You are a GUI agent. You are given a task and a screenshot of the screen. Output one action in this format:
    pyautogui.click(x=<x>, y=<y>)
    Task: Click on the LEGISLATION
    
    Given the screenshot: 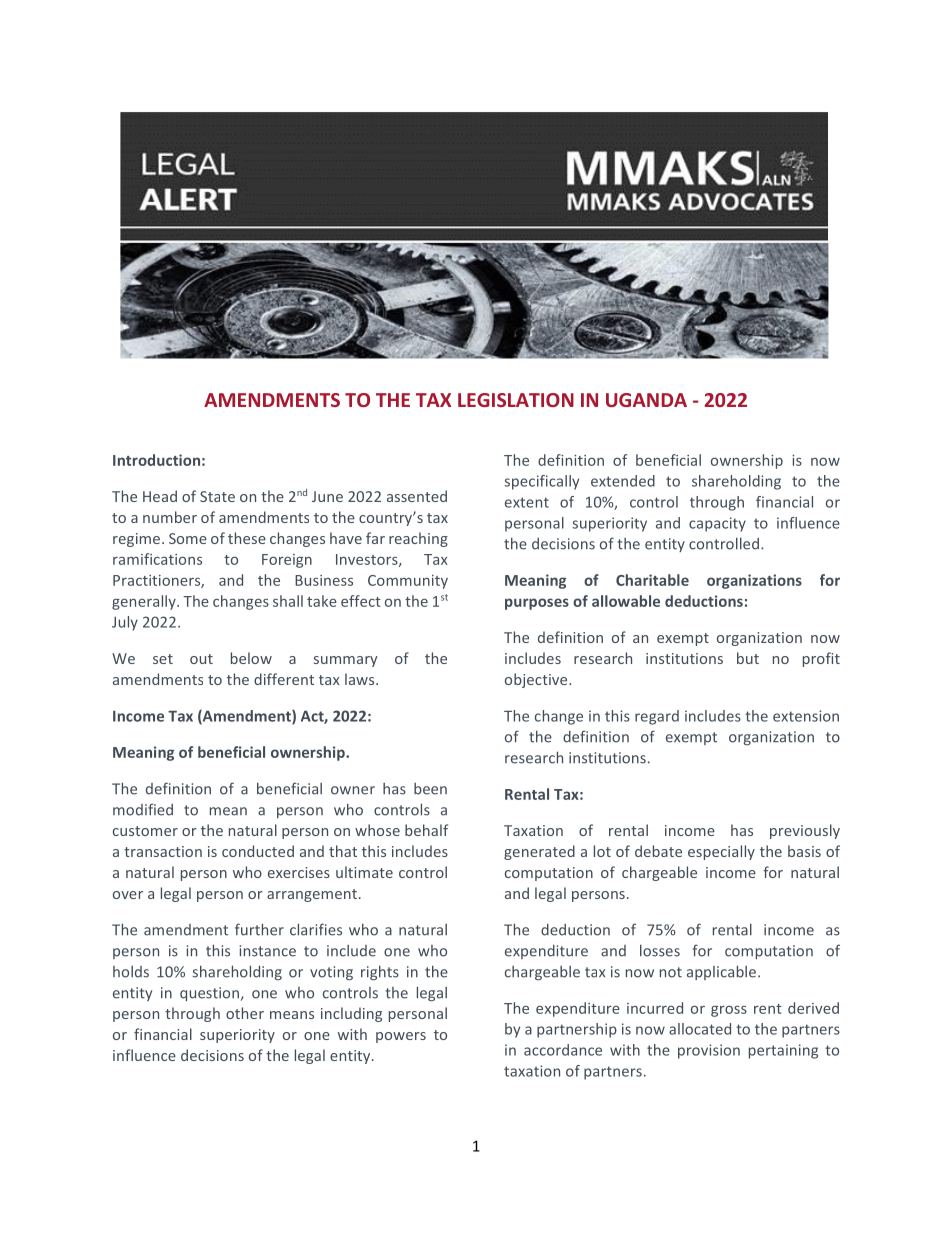 What is the action you would take?
    pyautogui.click(x=516, y=400)
